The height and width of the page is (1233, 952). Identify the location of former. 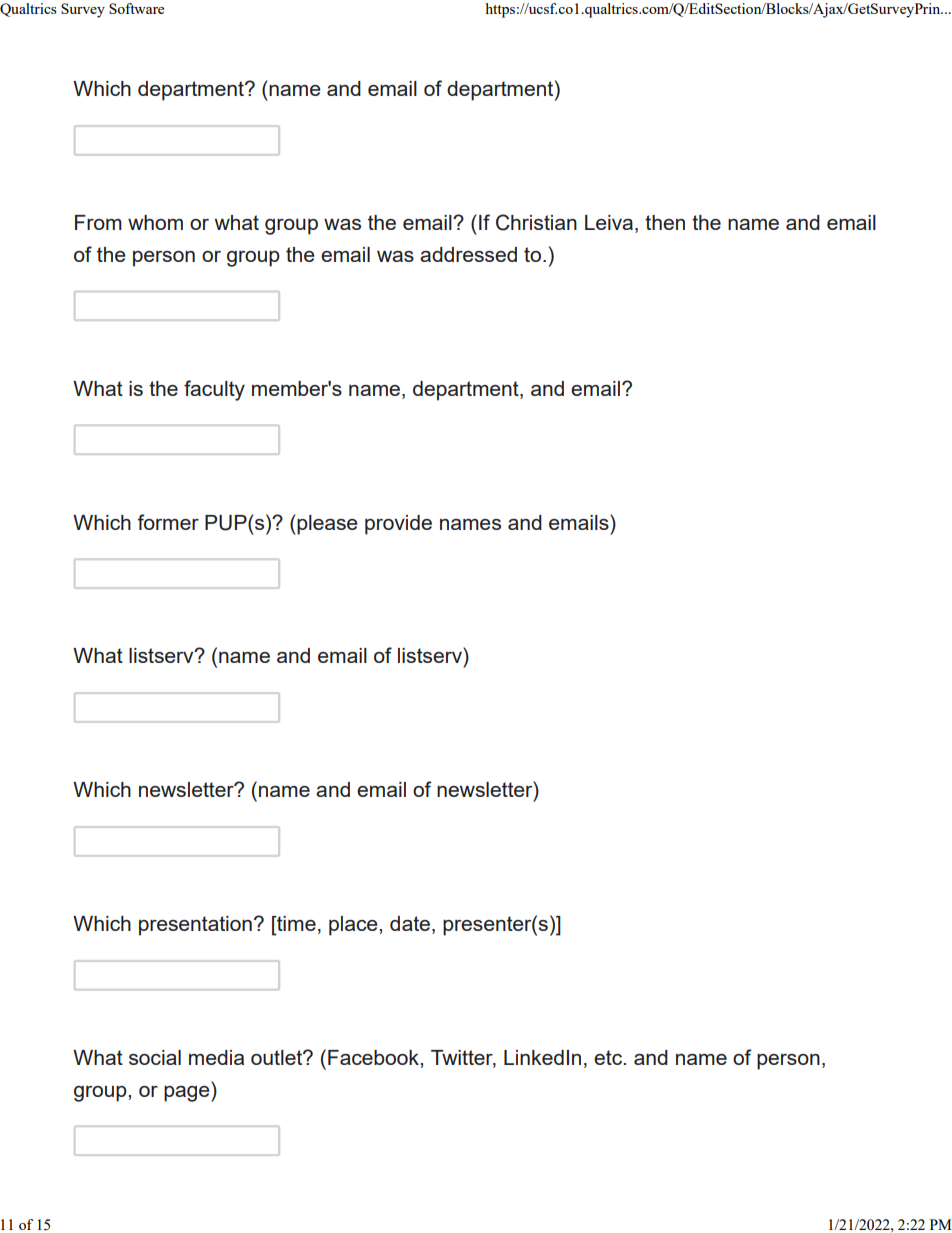
(168, 522).
